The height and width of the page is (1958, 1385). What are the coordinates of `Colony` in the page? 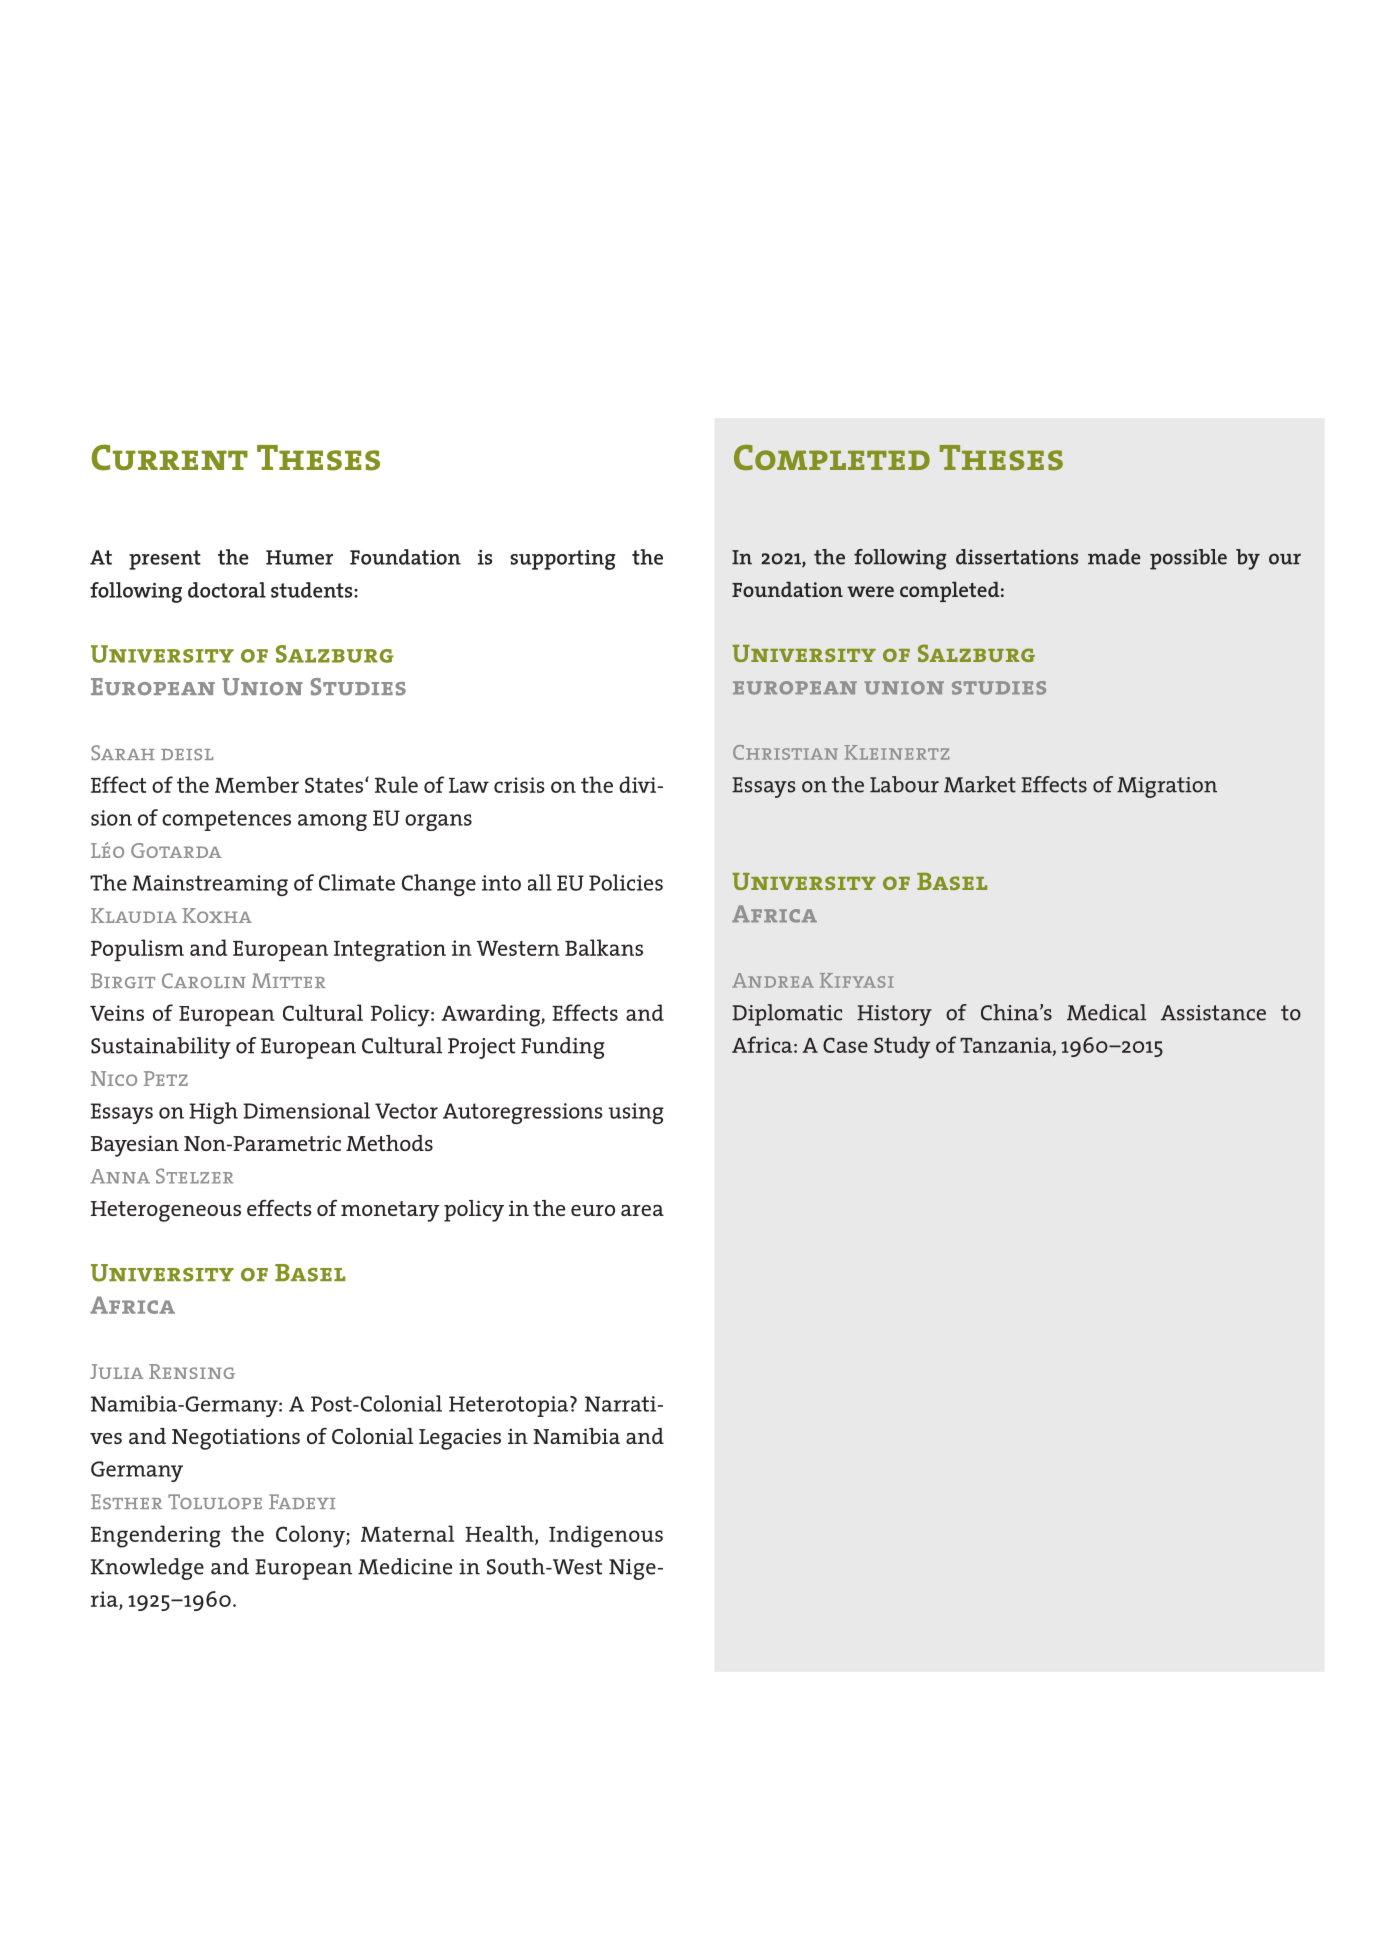 It's located at (311, 1536).
